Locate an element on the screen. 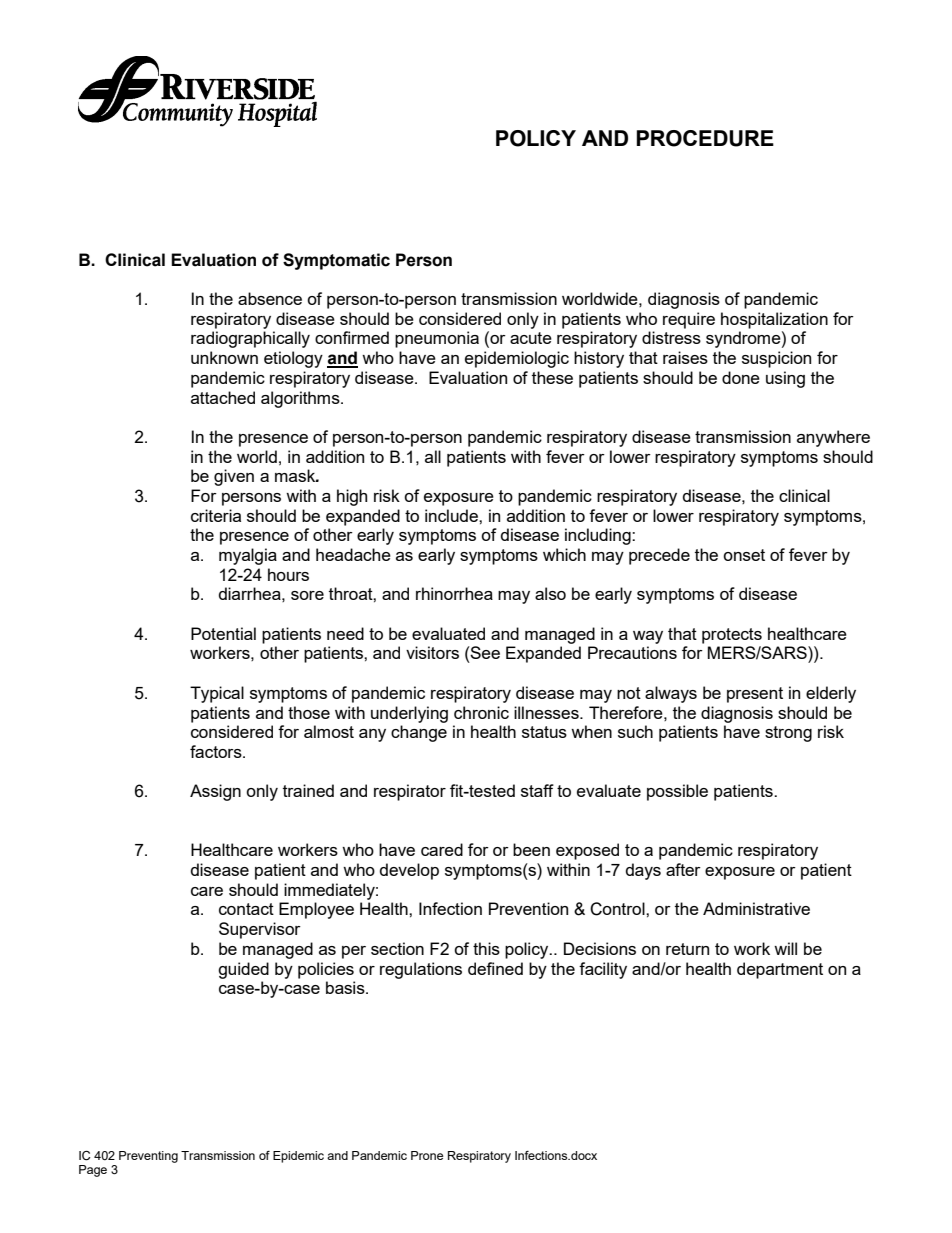 This screenshot has width=952, height=1233. Administrative is located at coordinates (756, 908).
